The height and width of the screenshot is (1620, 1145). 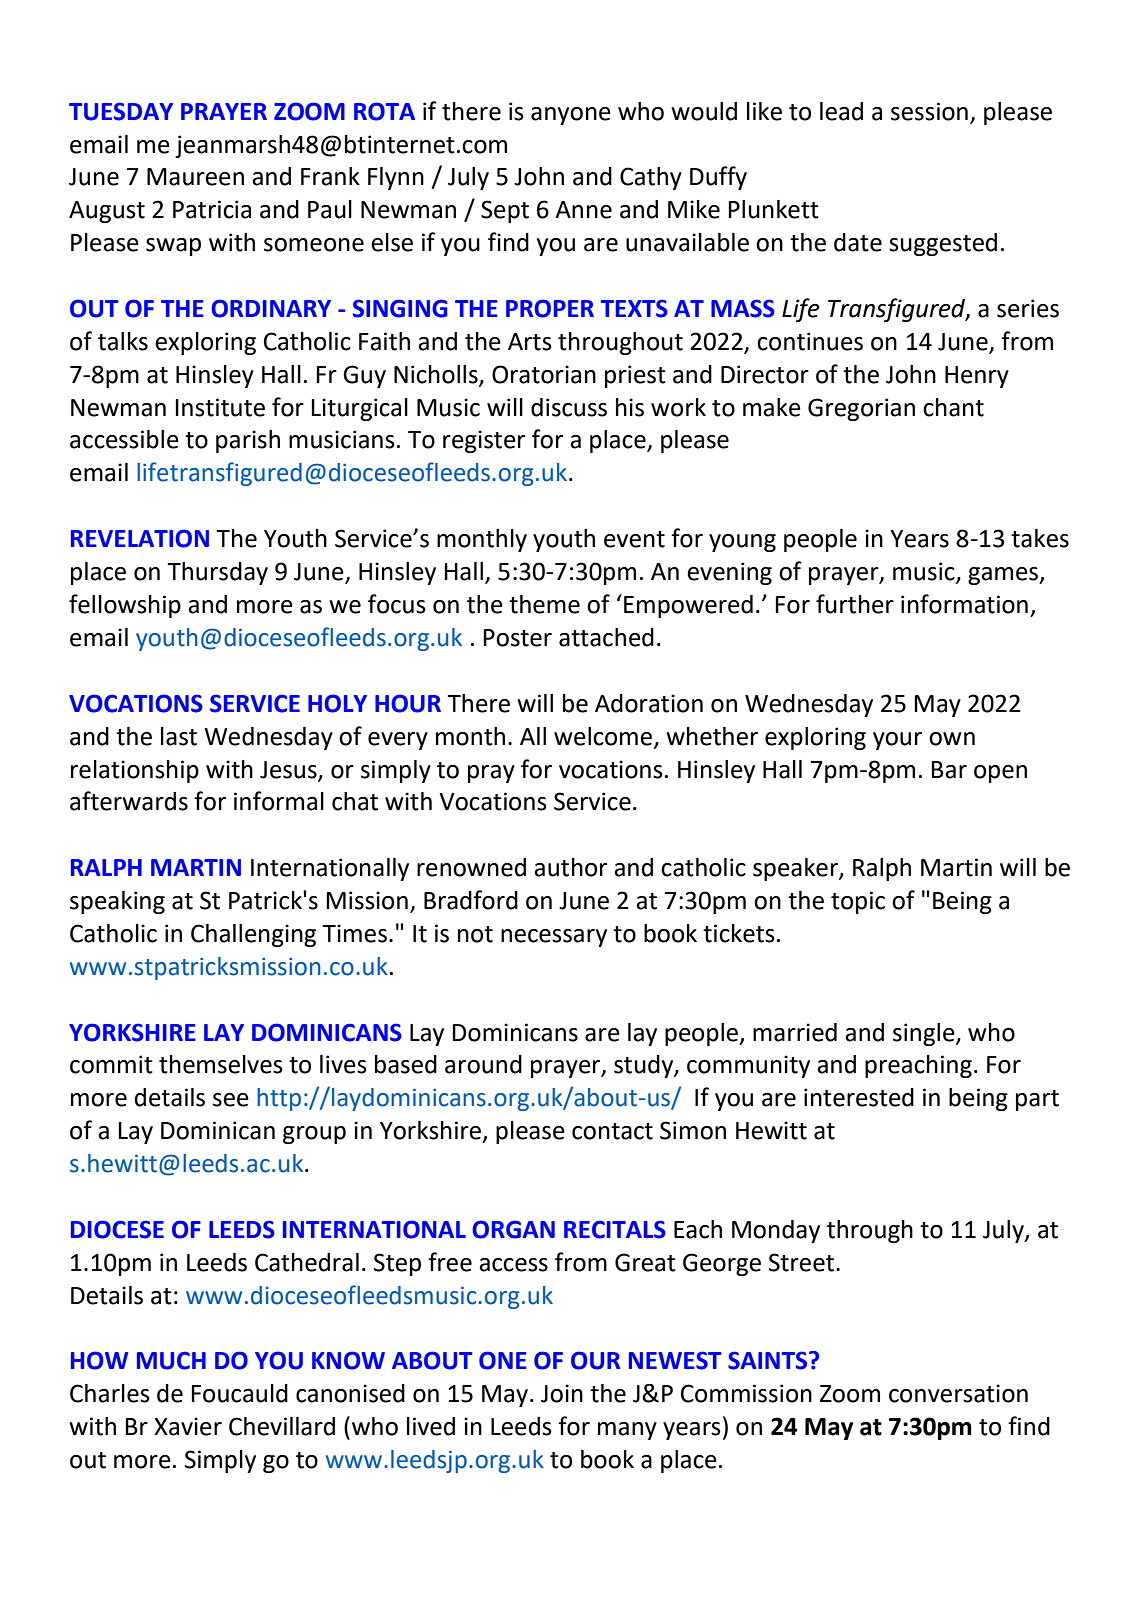 I want to click on discuss, so click(x=569, y=407).
